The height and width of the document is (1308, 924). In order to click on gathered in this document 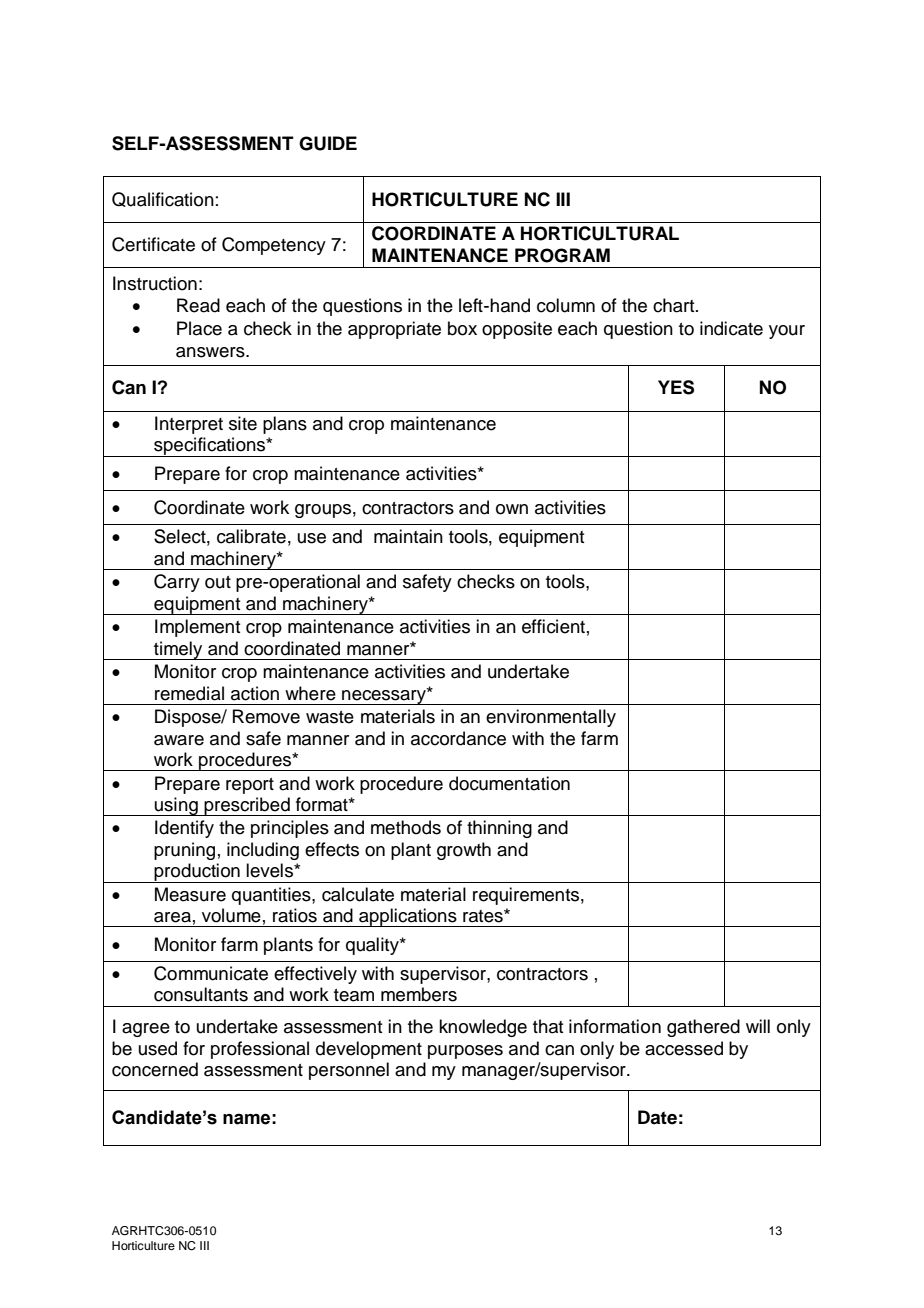, I will do `click(703, 1028)`.
